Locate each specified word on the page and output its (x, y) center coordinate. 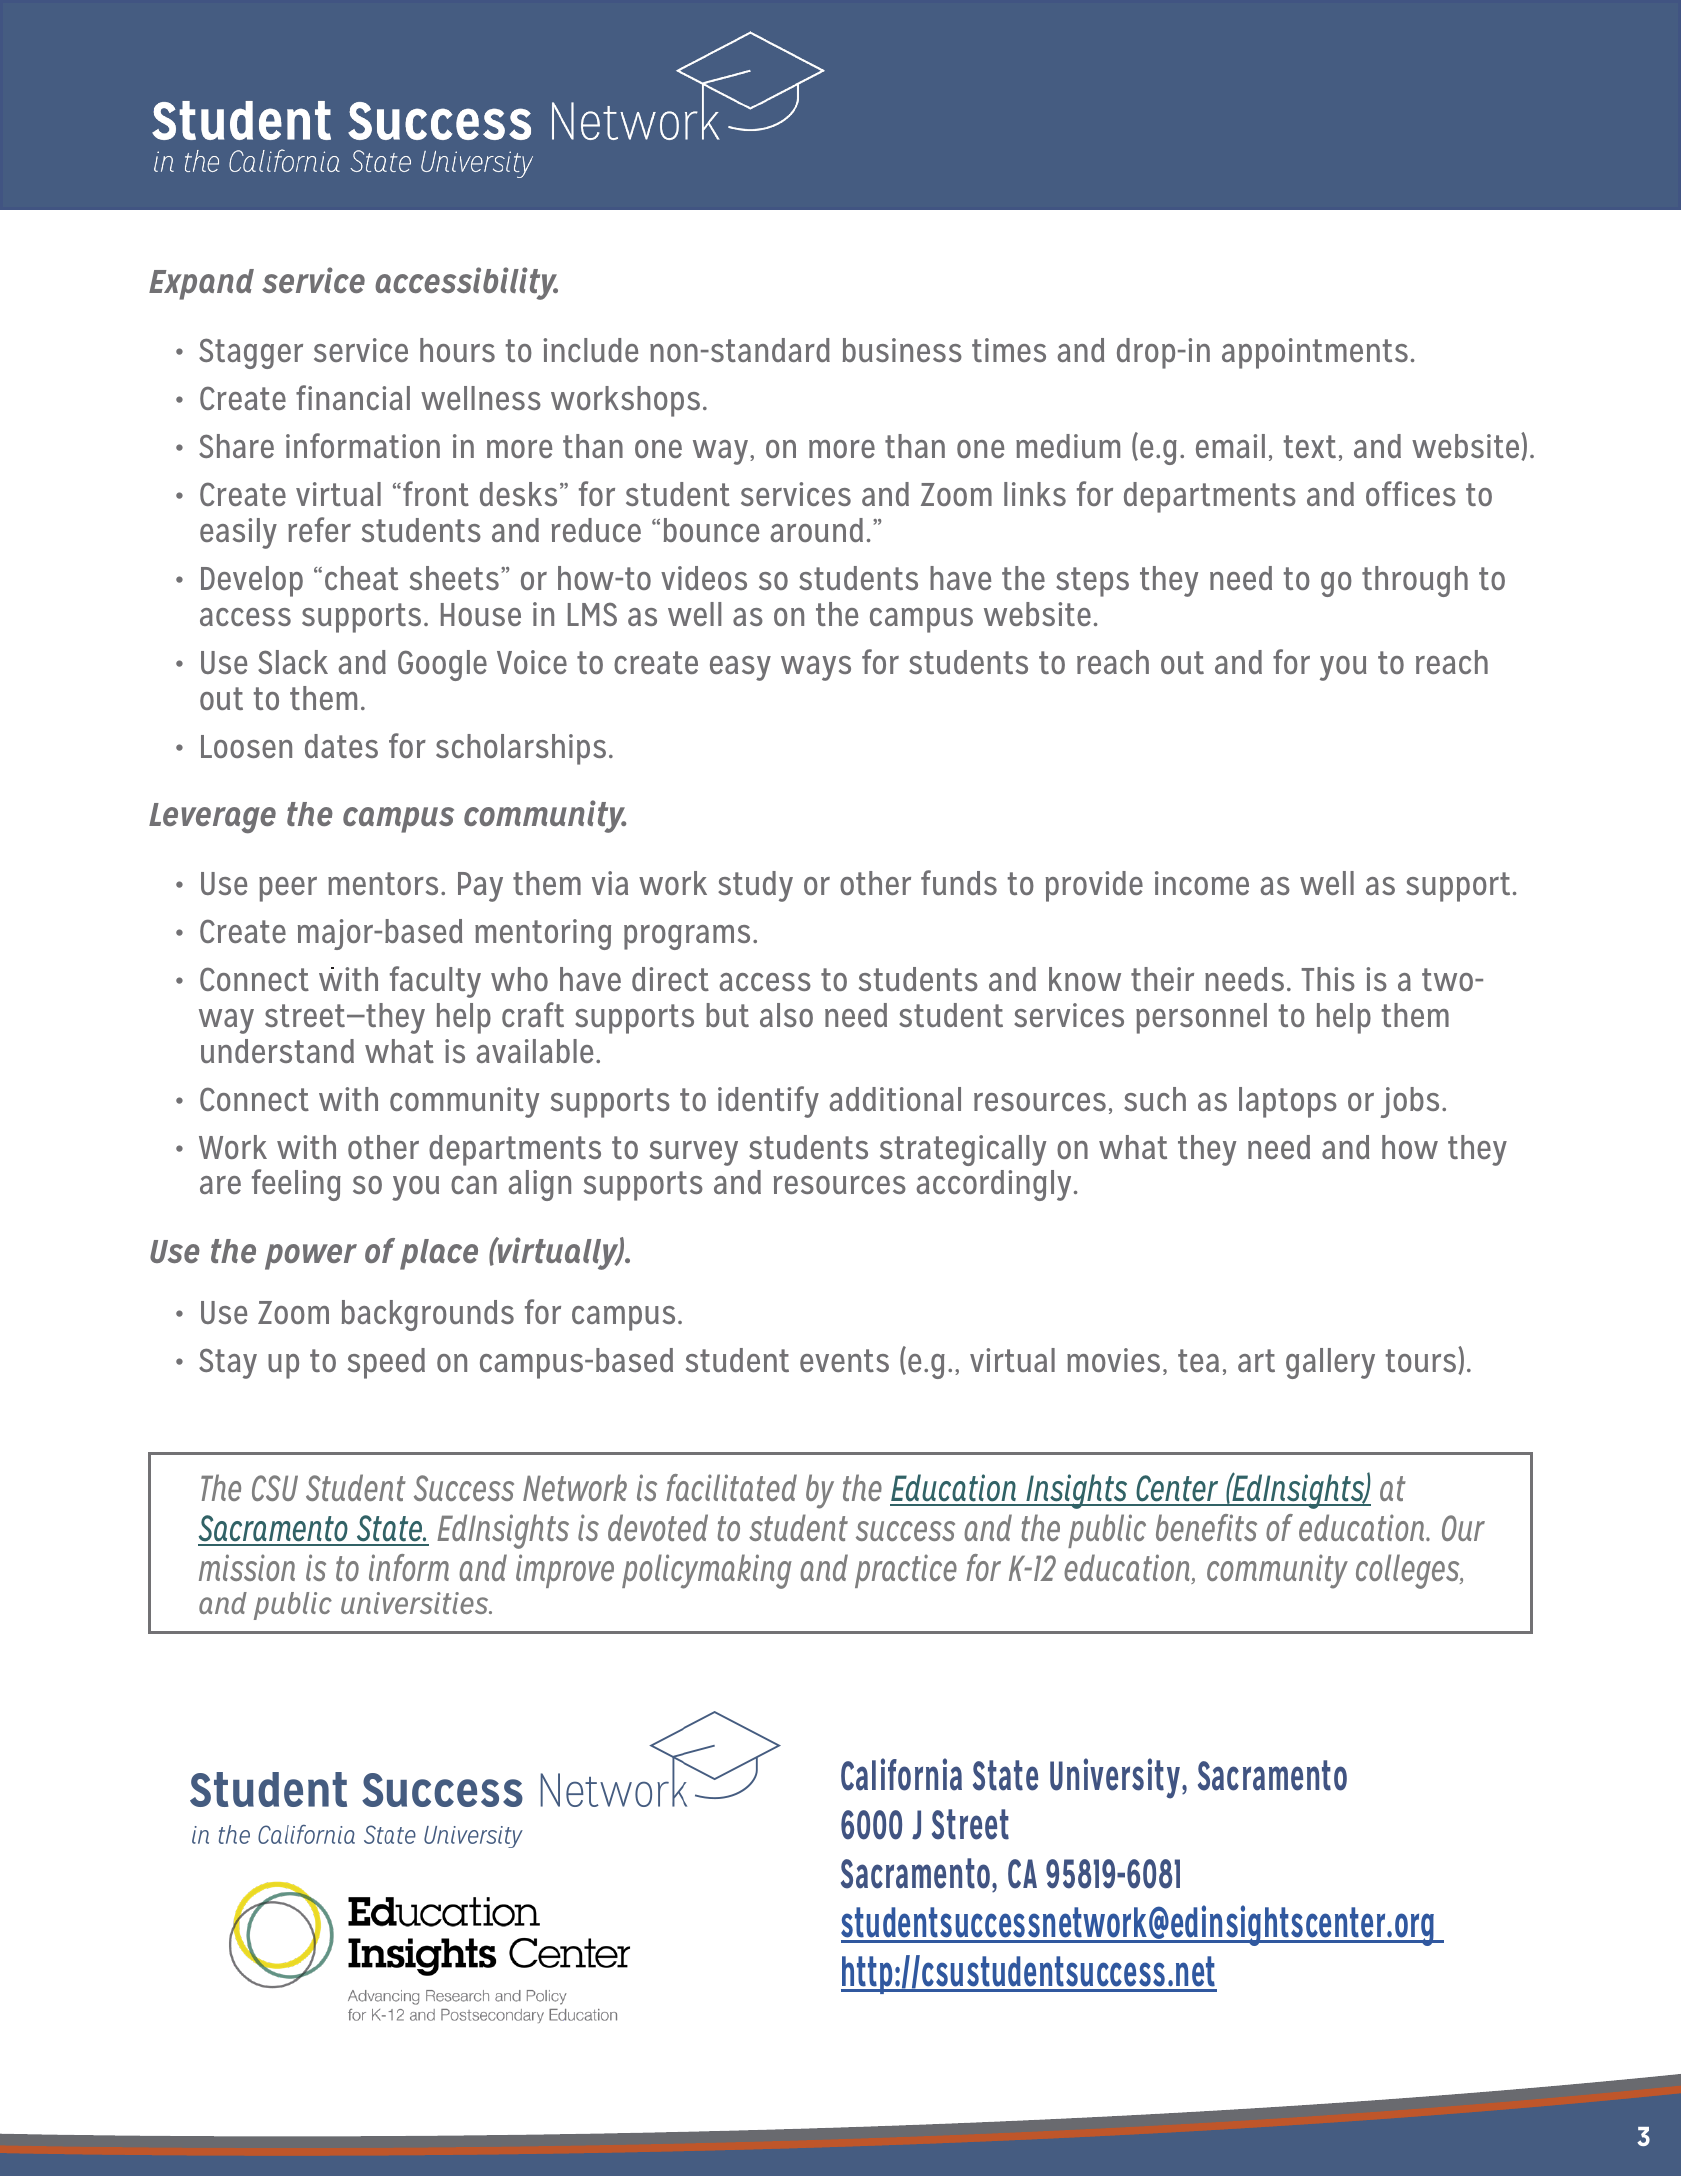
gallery (1330, 1363)
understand (277, 1051)
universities (416, 1603)
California (901, 1774)
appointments (1315, 353)
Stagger (251, 353)
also (786, 1015)
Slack (293, 662)
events (844, 1360)
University (1115, 1778)
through (1415, 581)
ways (816, 668)
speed (386, 1363)
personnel (1201, 1018)
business (902, 350)
